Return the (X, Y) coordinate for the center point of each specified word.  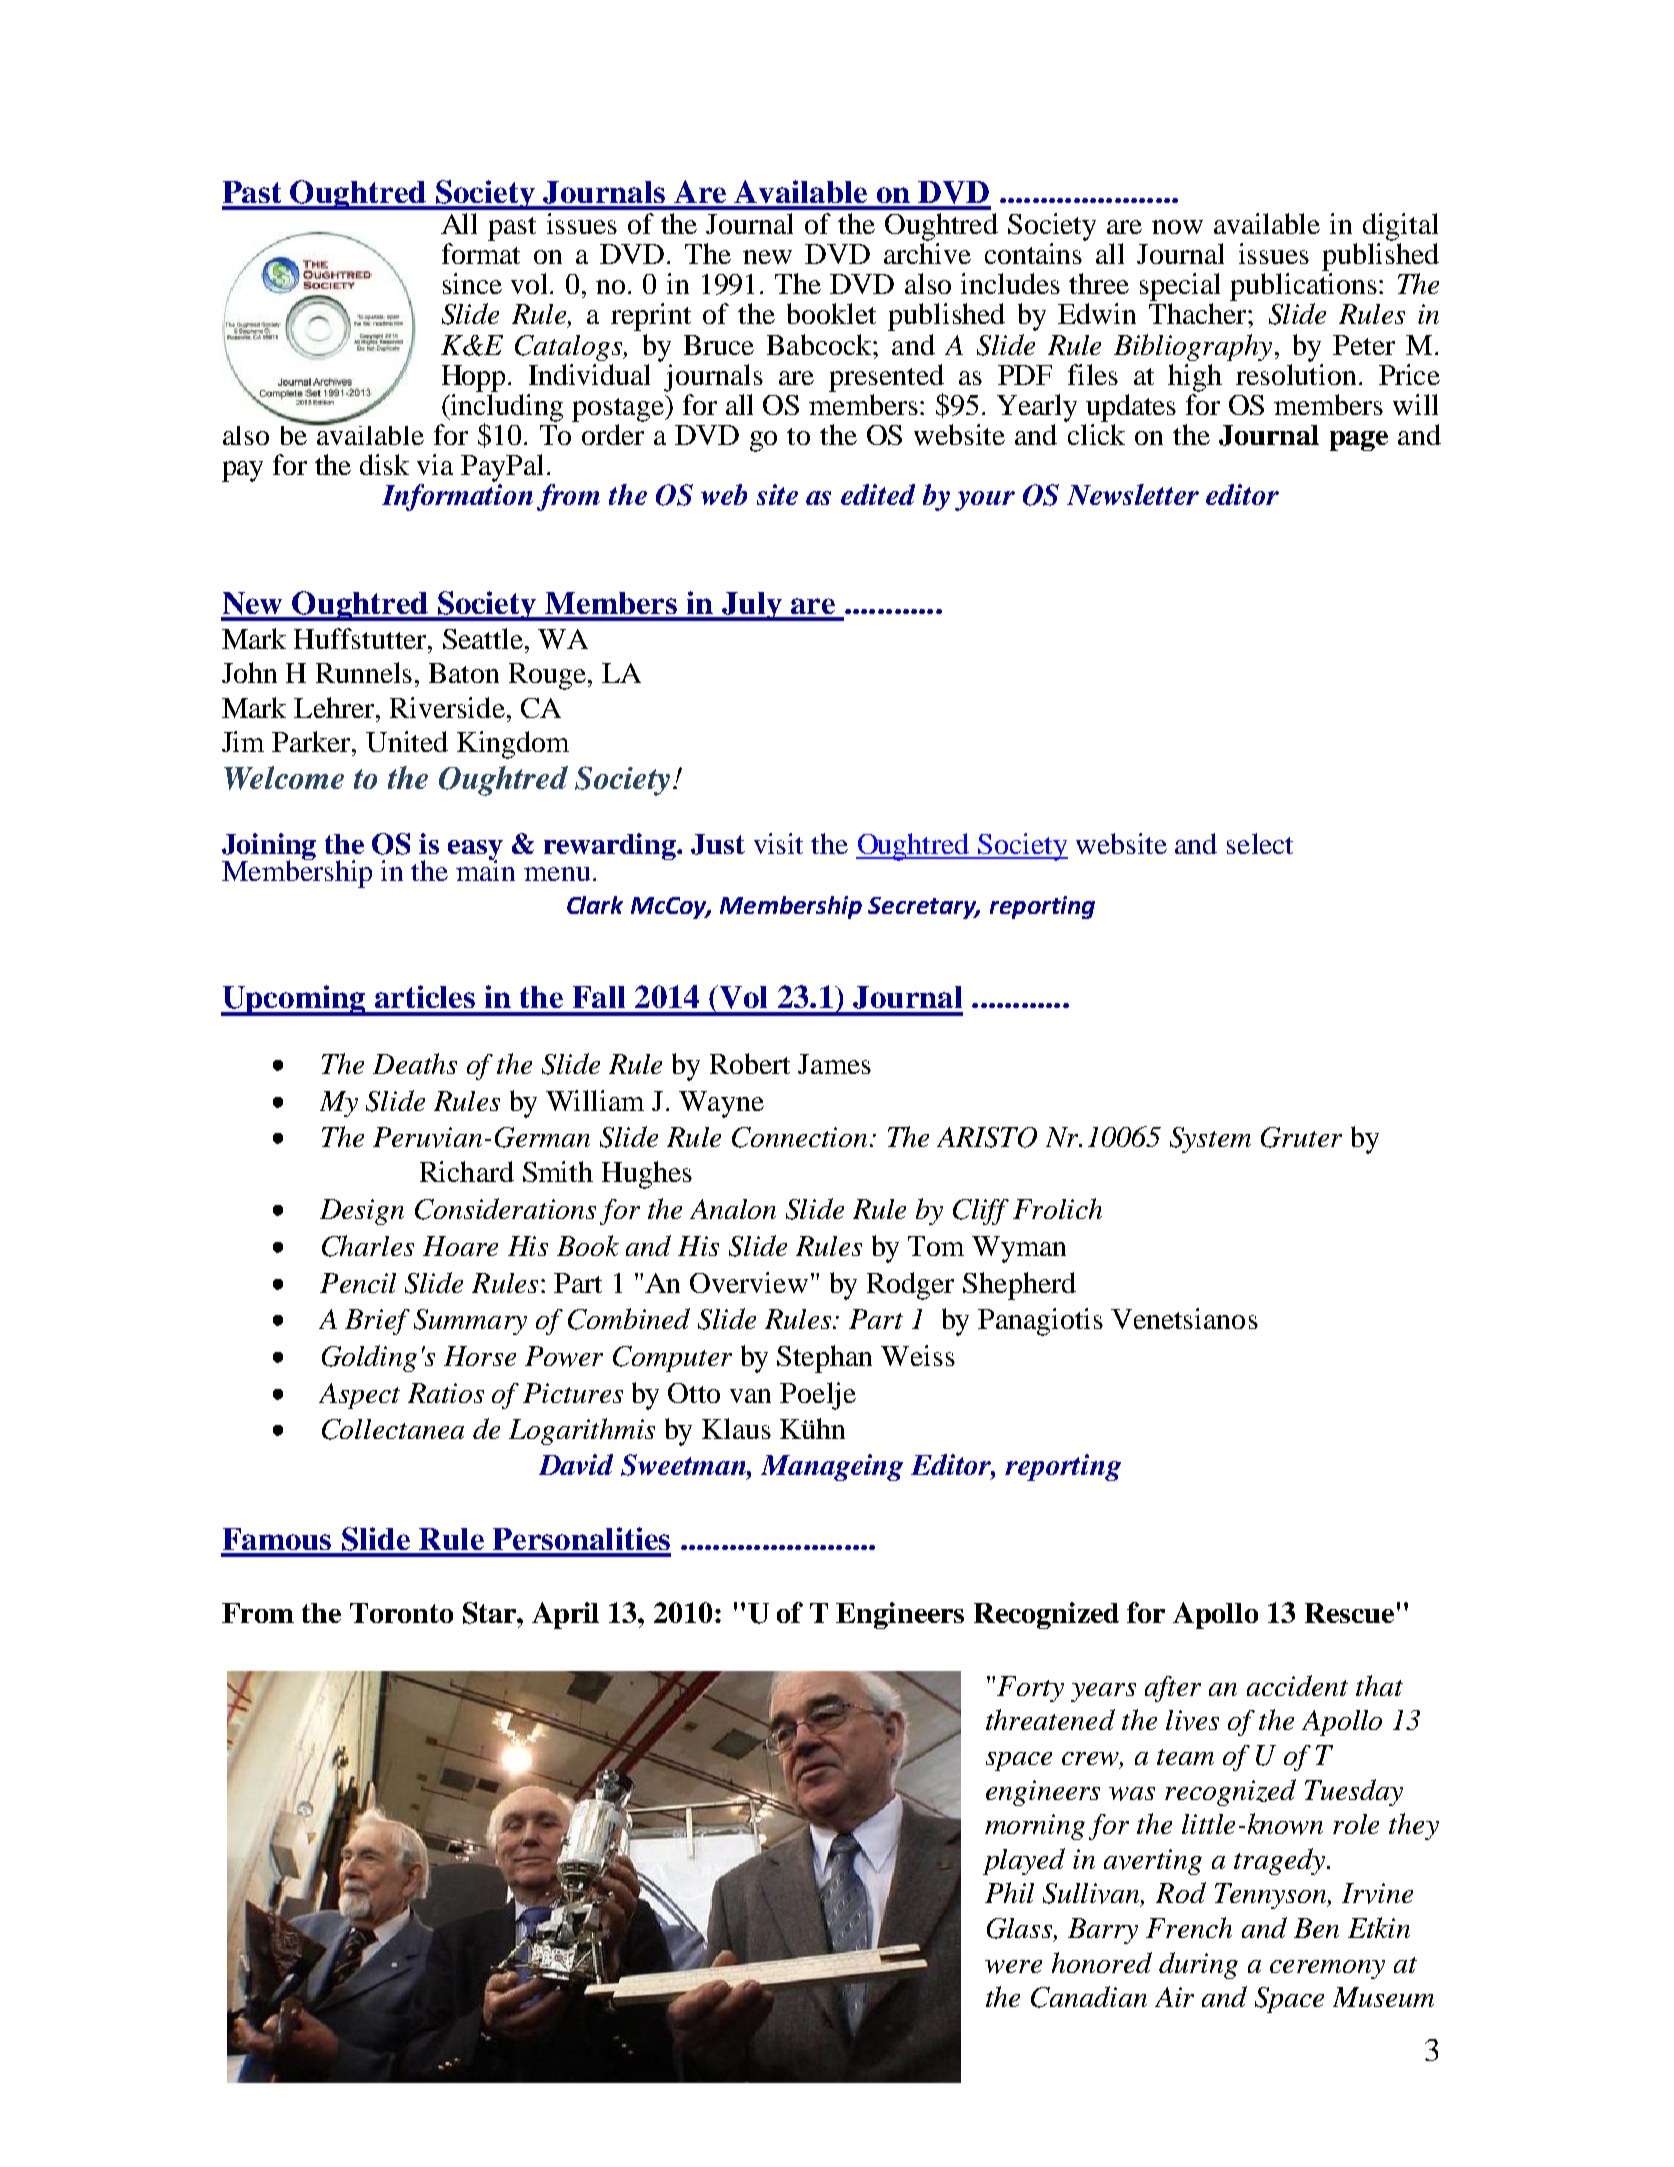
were (1013, 1967)
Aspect (359, 1396)
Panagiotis (1040, 1322)
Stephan (824, 1359)
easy (475, 851)
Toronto (401, 1613)
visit (778, 843)
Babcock (820, 344)
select (1260, 843)
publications (1303, 287)
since (472, 283)
